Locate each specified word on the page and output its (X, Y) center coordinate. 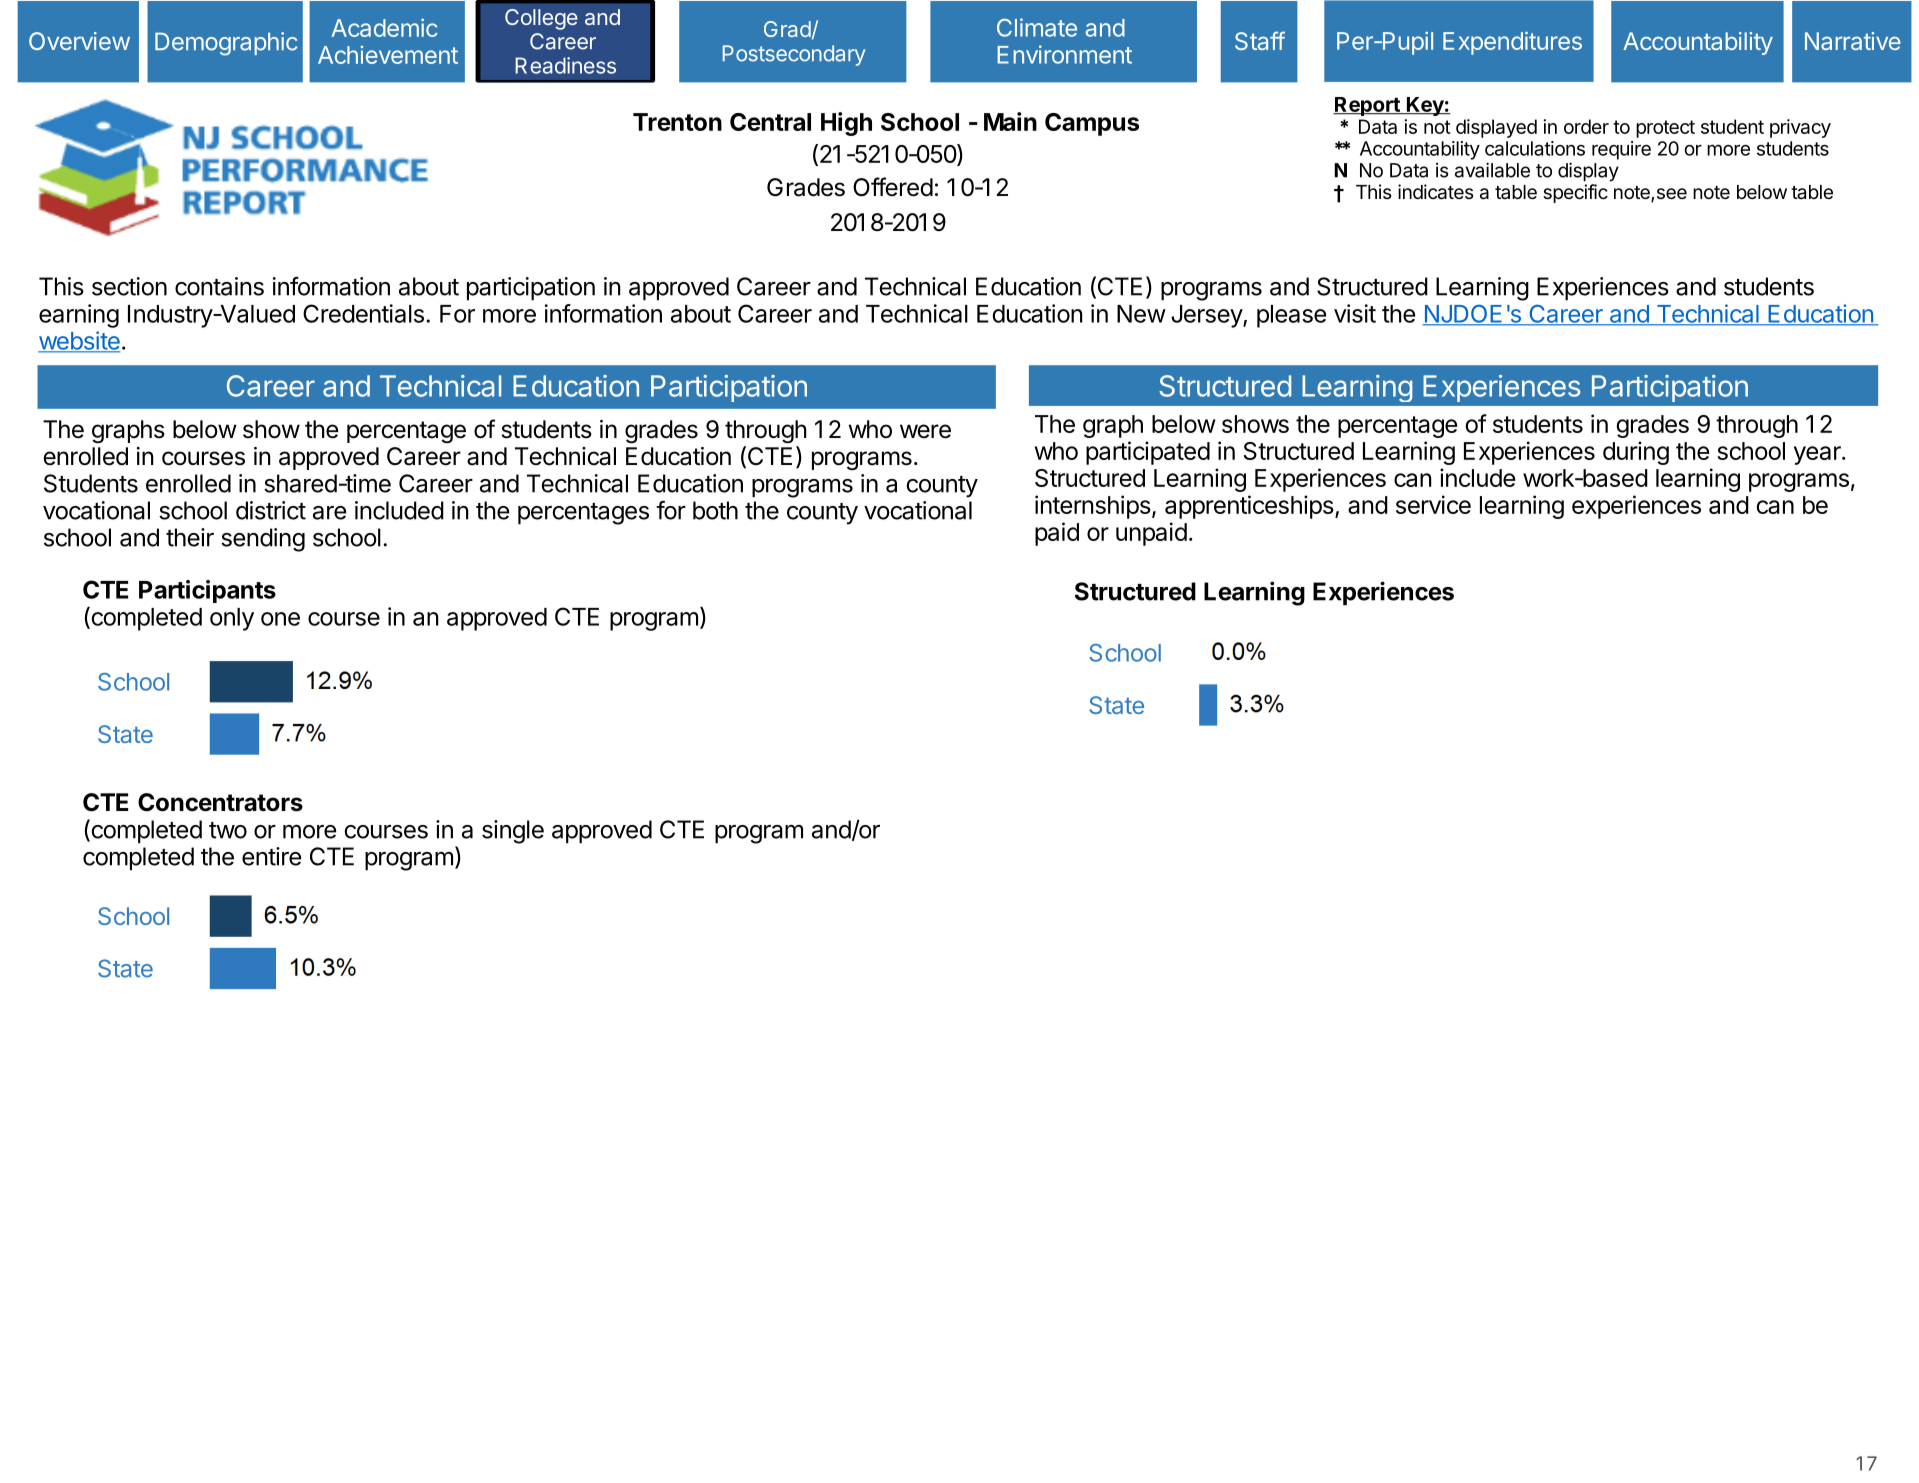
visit (1355, 313)
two (228, 830)
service (1433, 504)
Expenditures (1512, 43)
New (1141, 314)
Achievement (388, 55)
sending (263, 540)
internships (1093, 507)
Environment (1064, 54)
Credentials (363, 313)
